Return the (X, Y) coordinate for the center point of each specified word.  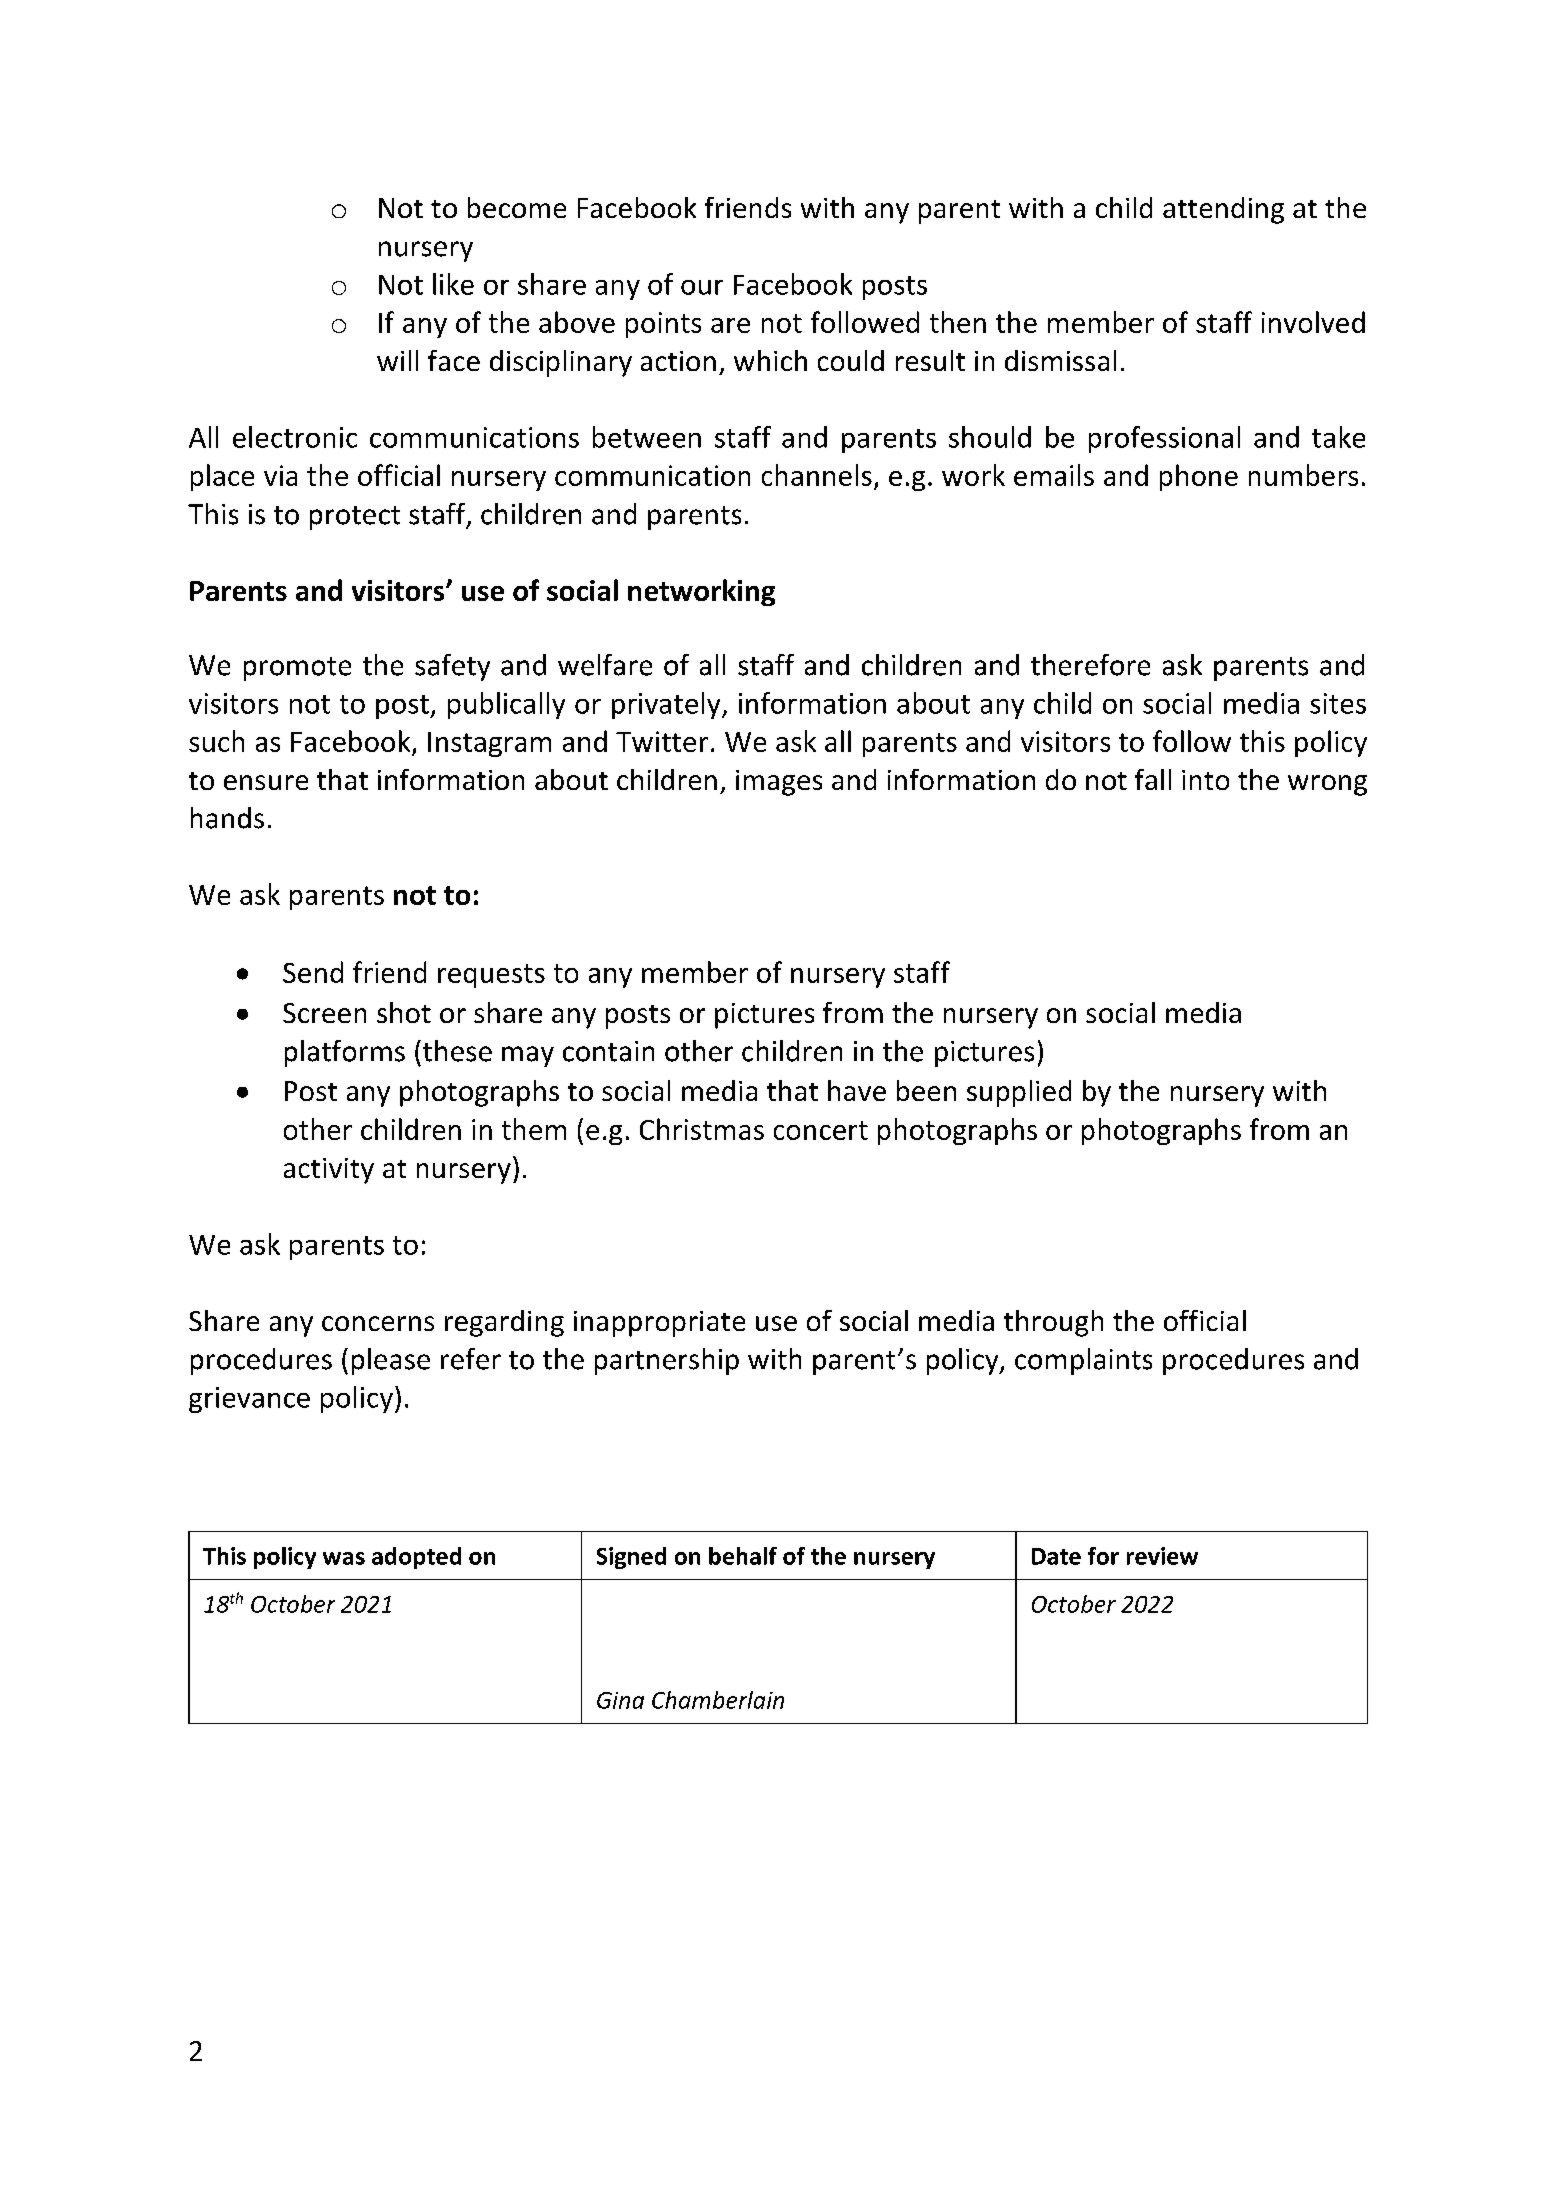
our (702, 287)
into (1205, 780)
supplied (1019, 1093)
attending (1223, 210)
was (344, 1558)
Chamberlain (718, 1700)
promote (297, 669)
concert (821, 1130)
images (779, 783)
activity (329, 1171)
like (453, 284)
